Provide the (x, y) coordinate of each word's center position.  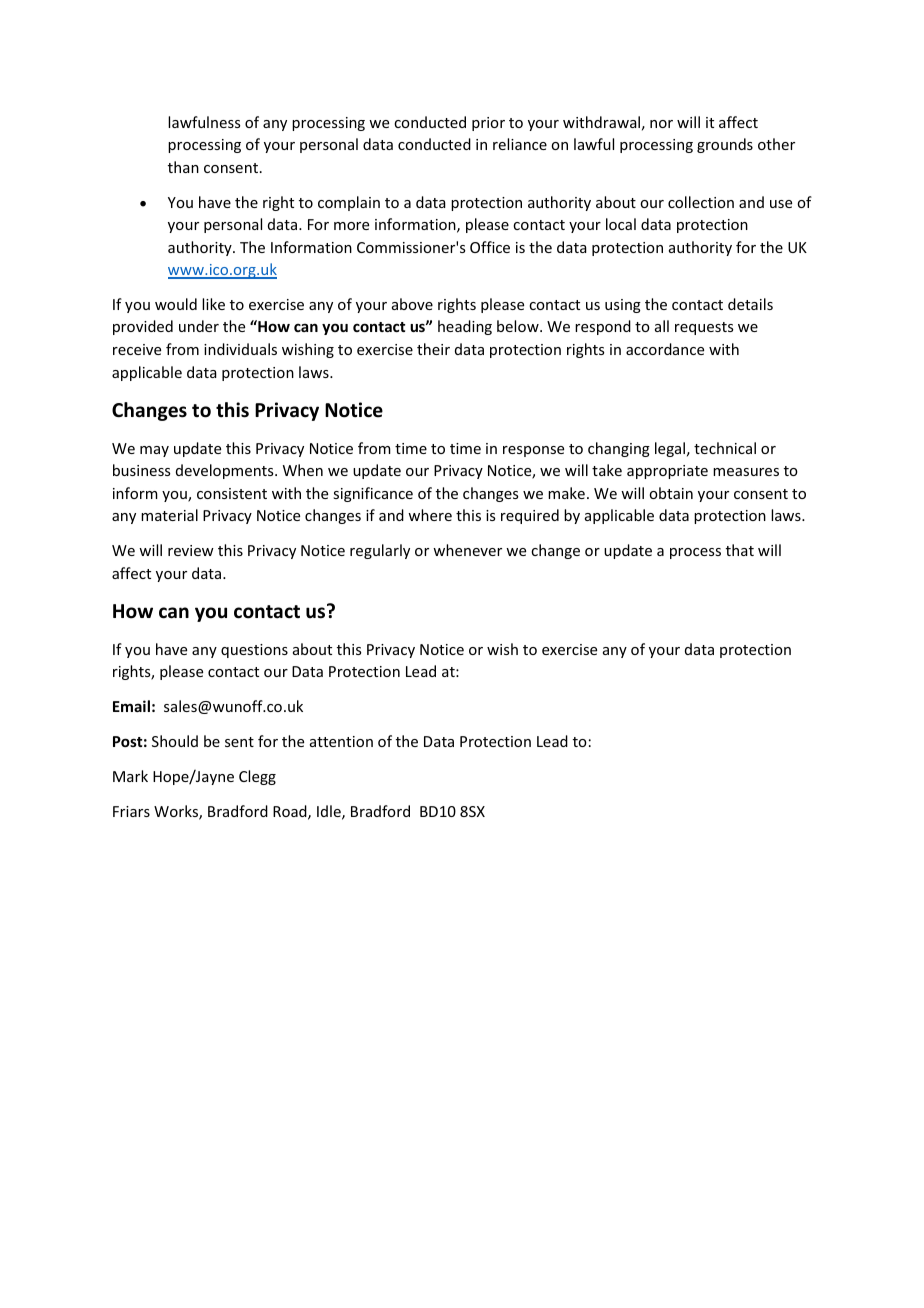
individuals (240, 349)
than (183, 167)
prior (488, 124)
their (433, 349)
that (740, 550)
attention (341, 741)
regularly (380, 551)
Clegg (257, 777)
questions (254, 651)
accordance (665, 349)
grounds (725, 145)
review (191, 550)
